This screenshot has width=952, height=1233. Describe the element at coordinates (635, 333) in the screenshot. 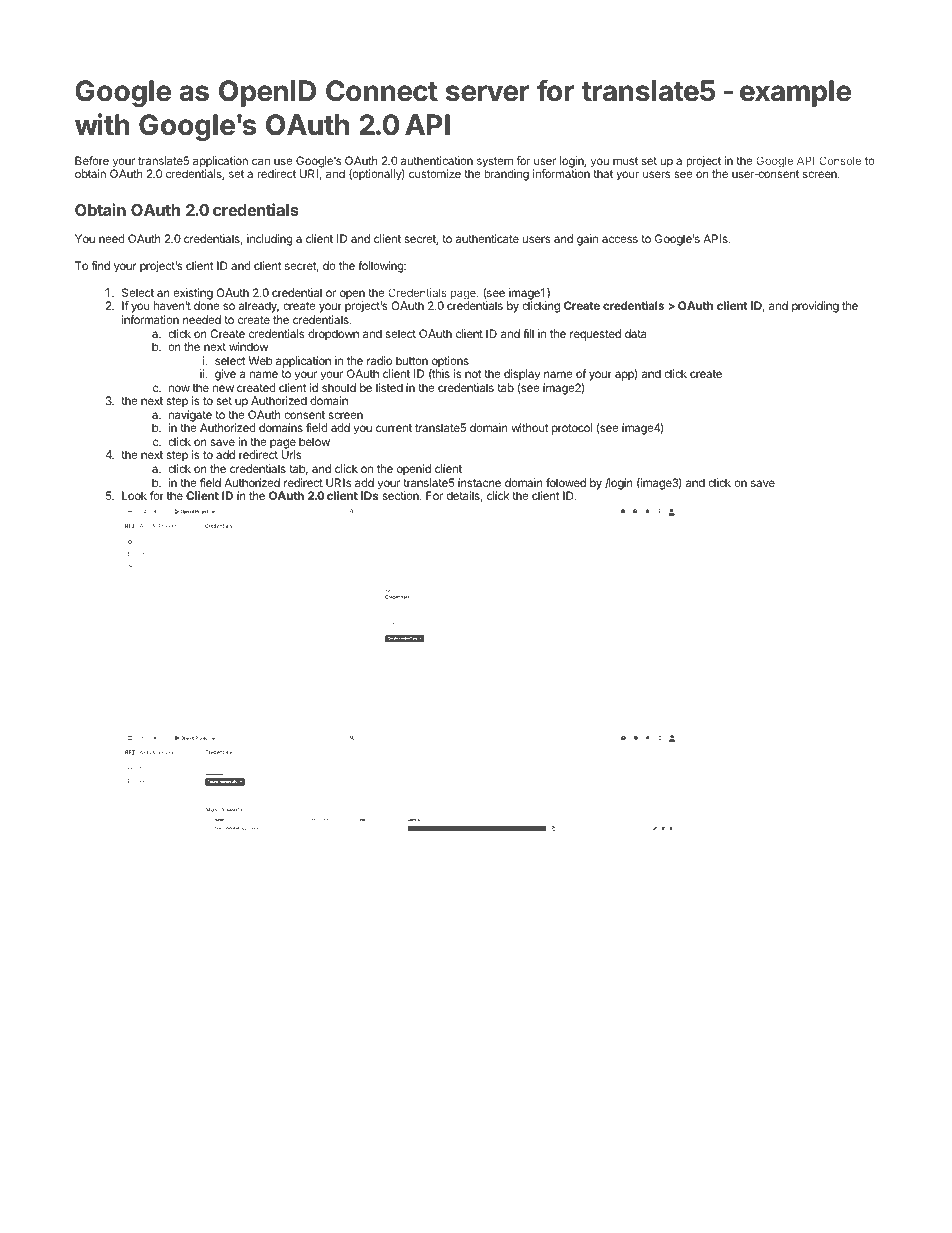

I see `data` at that location.
